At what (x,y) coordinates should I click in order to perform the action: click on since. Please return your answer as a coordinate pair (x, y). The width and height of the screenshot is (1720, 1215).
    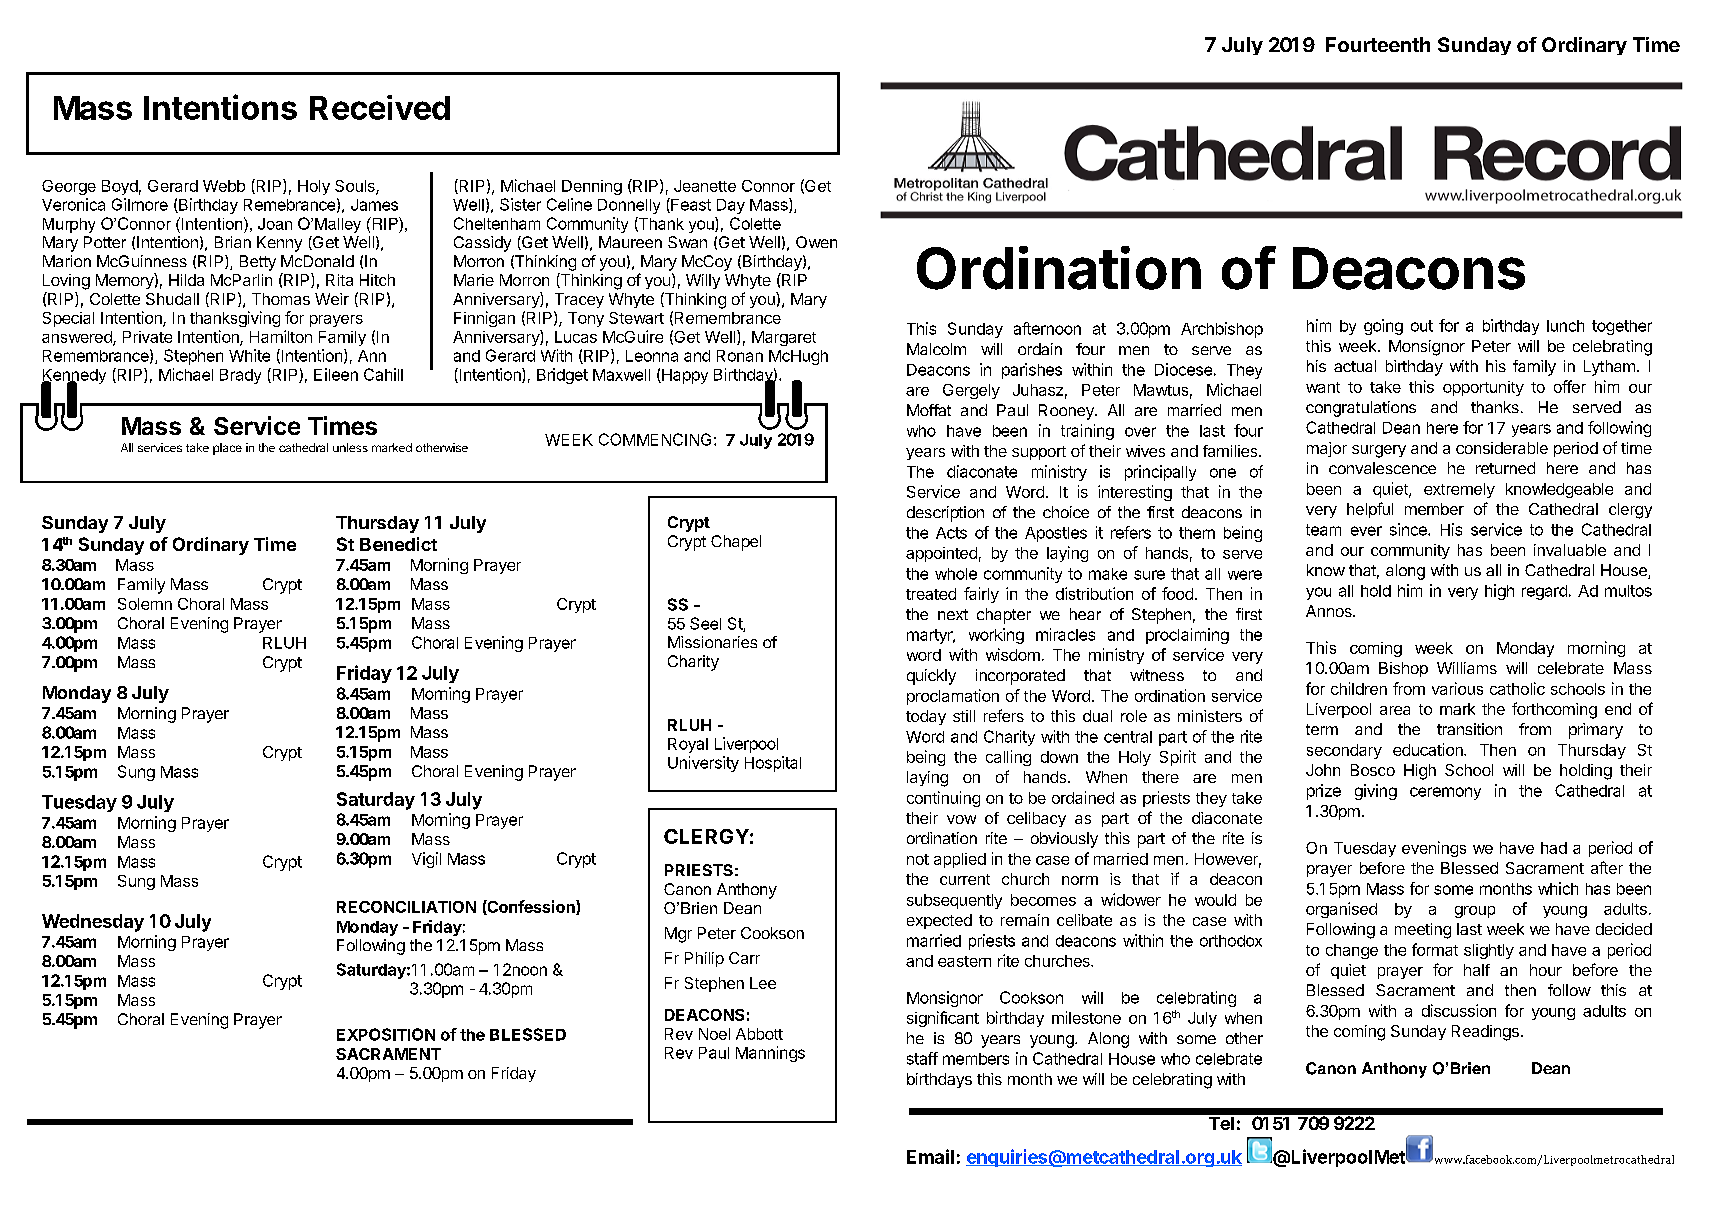
    Looking at the image, I should click on (1409, 529).
